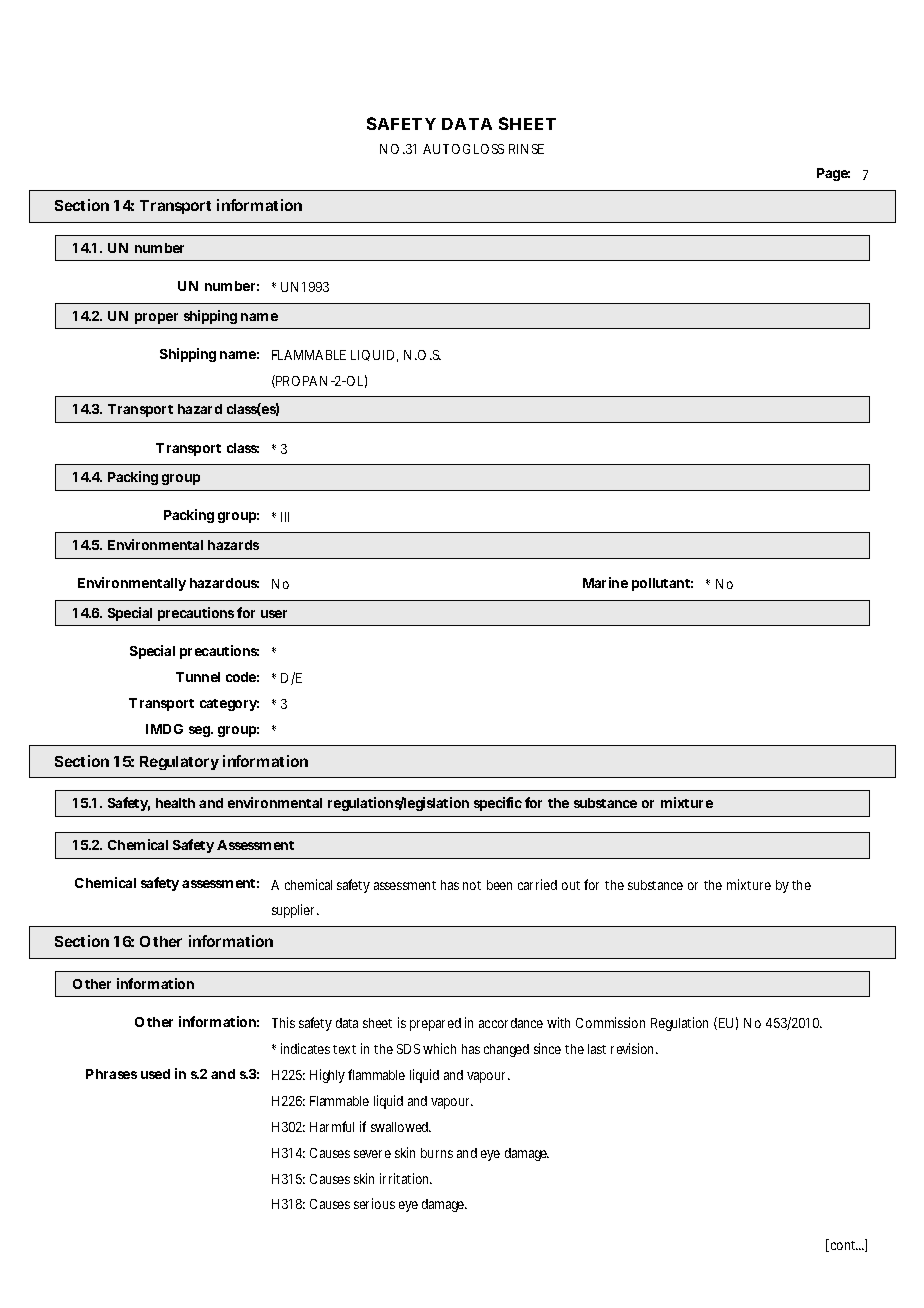 The width and height of the screenshot is (924, 1308). Describe the element at coordinates (200, 731) in the screenshot. I see `seg` at that location.
